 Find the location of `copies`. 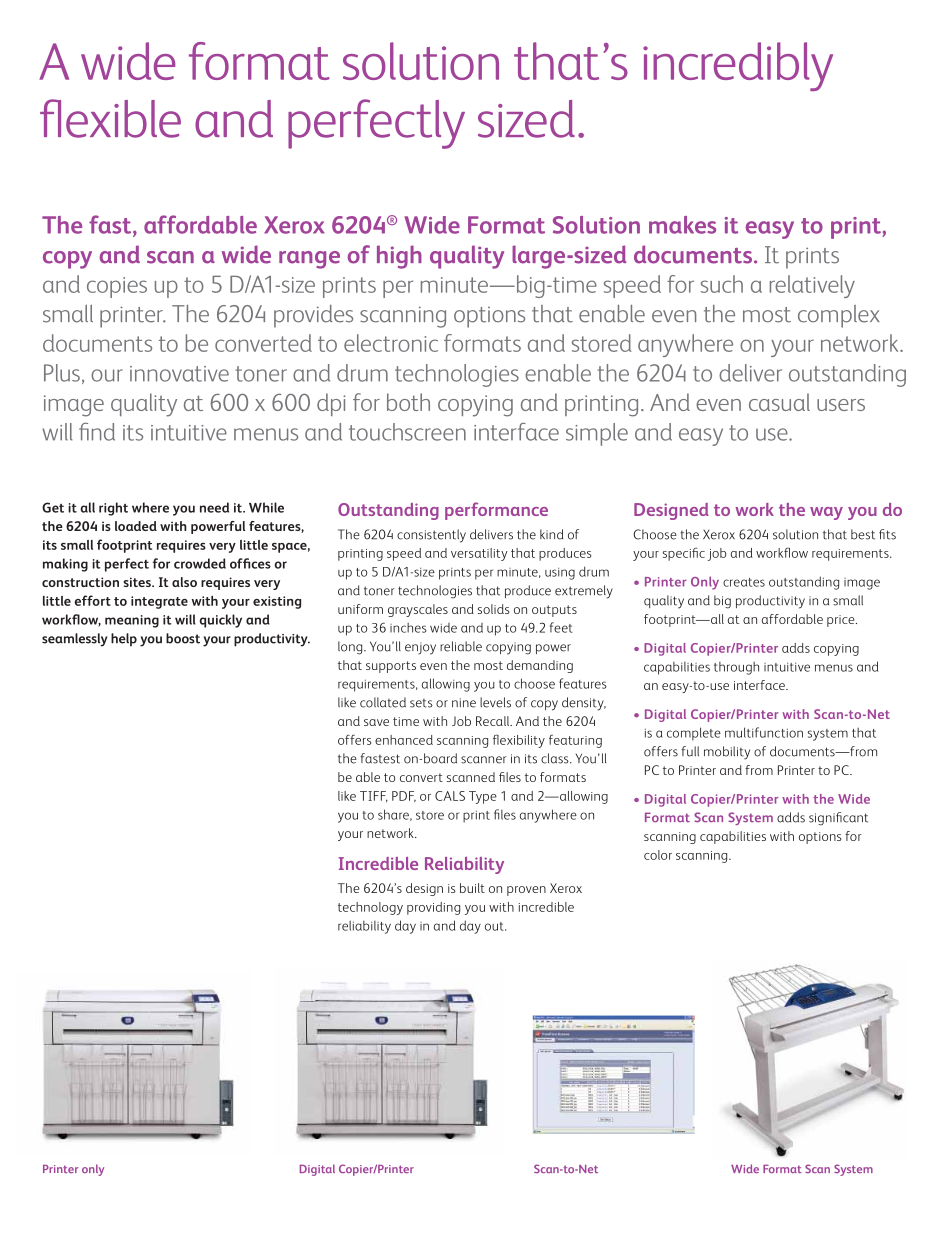

copies is located at coordinates (117, 287).
